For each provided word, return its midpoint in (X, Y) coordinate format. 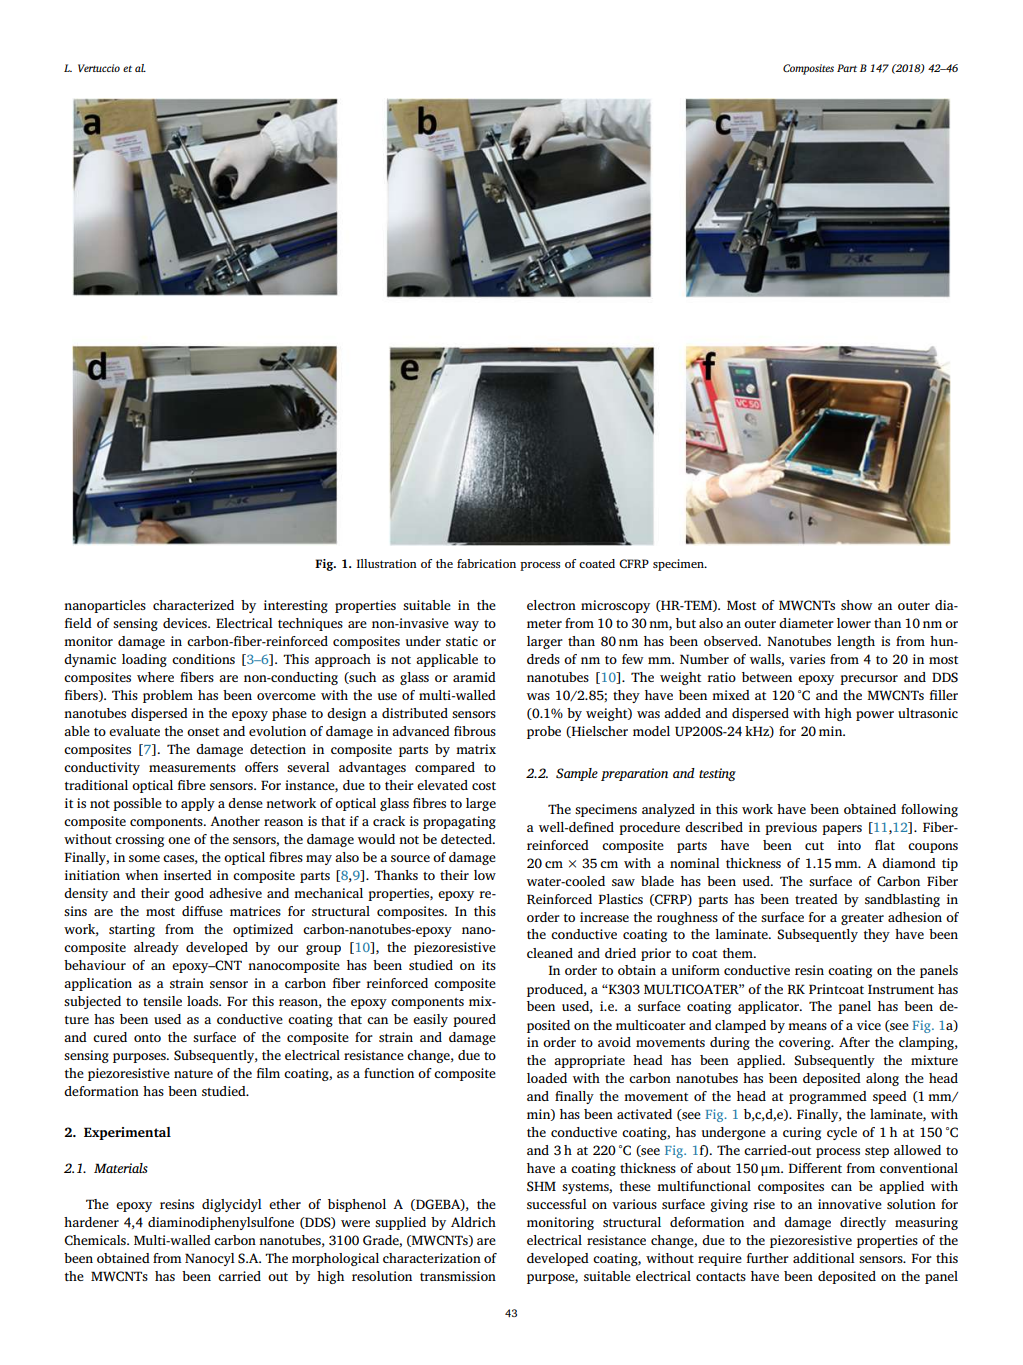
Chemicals (96, 1240)
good (189, 894)
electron (551, 605)
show (856, 605)
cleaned (550, 953)
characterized (193, 605)
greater (862, 919)
